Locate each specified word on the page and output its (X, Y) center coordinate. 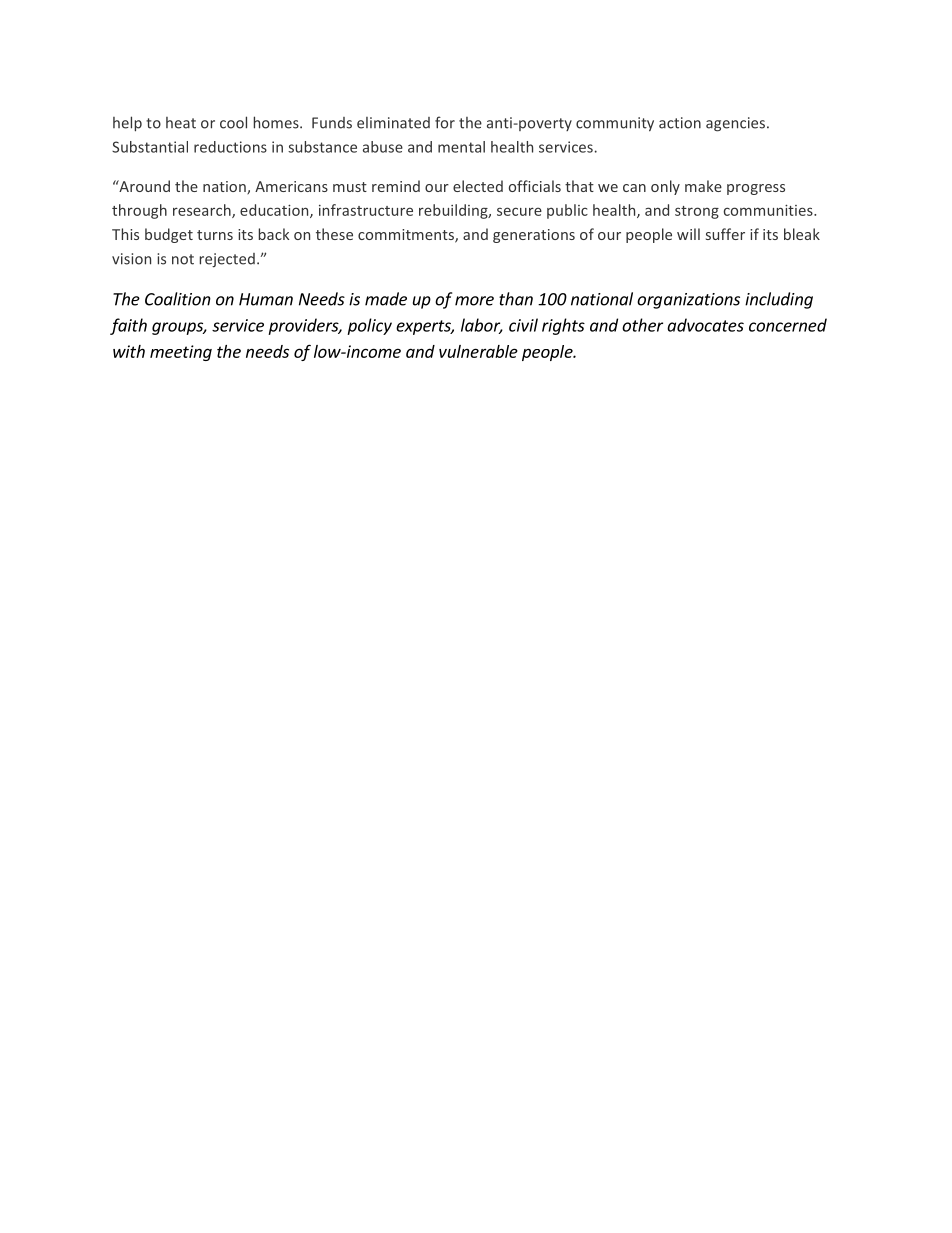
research (203, 211)
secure (519, 211)
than (516, 299)
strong (697, 212)
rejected (227, 260)
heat (181, 123)
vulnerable (478, 351)
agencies (735, 124)
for (445, 122)
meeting (181, 353)
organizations (688, 301)
